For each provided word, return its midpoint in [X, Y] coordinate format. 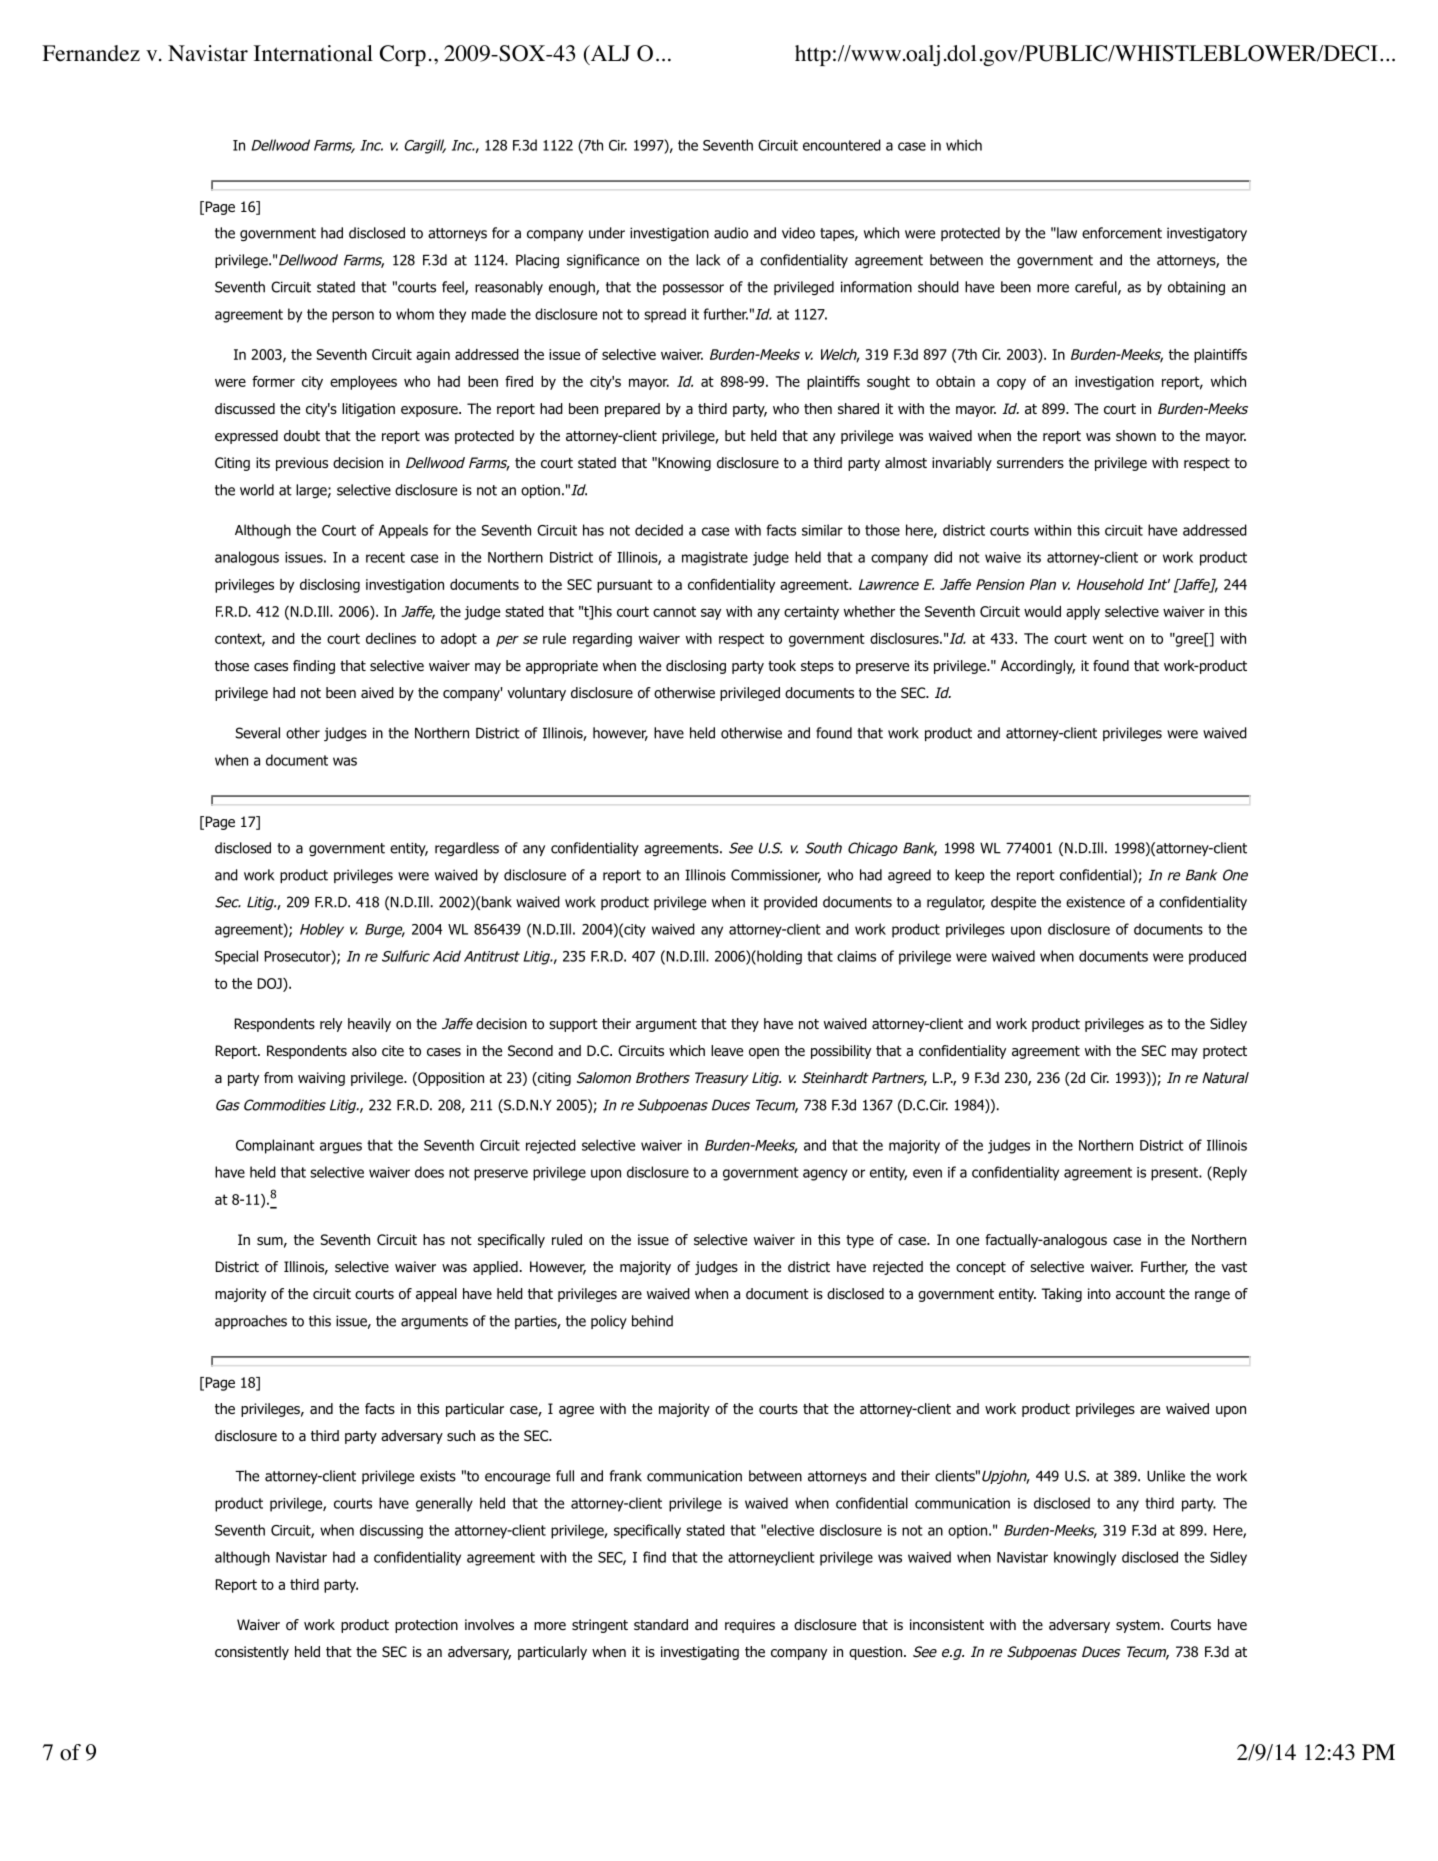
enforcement [1122, 233]
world [257, 490]
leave [727, 1051]
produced [1217, 957]
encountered [842, 145]
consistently [252, 1653]
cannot [674, 611]
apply [1083, 613]
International [313, 53]
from [278, 1078]
